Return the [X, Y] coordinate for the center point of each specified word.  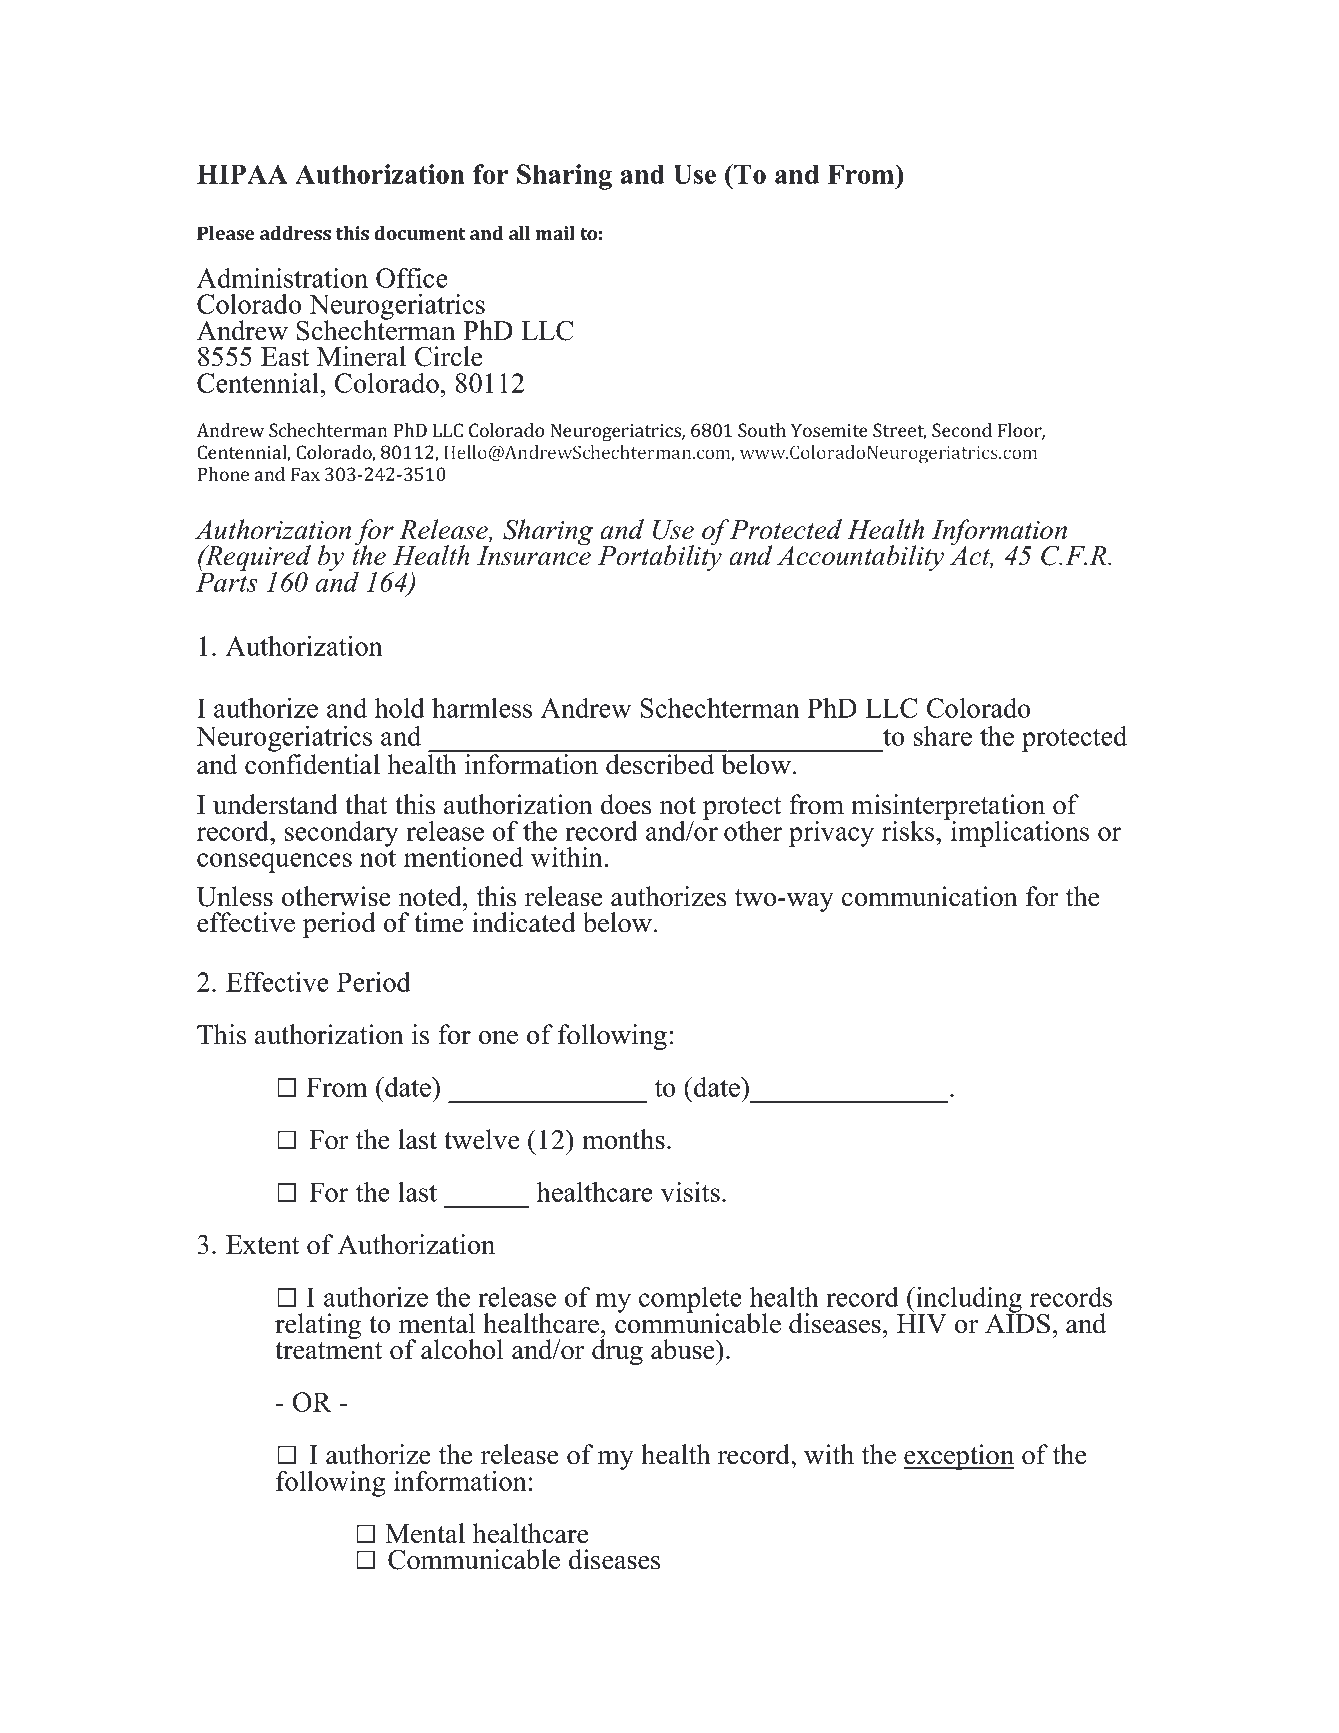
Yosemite [829, 430]
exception [959, 1457]
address [295, 233]
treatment [328, 1351]
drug [617, 1351]
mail [555, 233]
